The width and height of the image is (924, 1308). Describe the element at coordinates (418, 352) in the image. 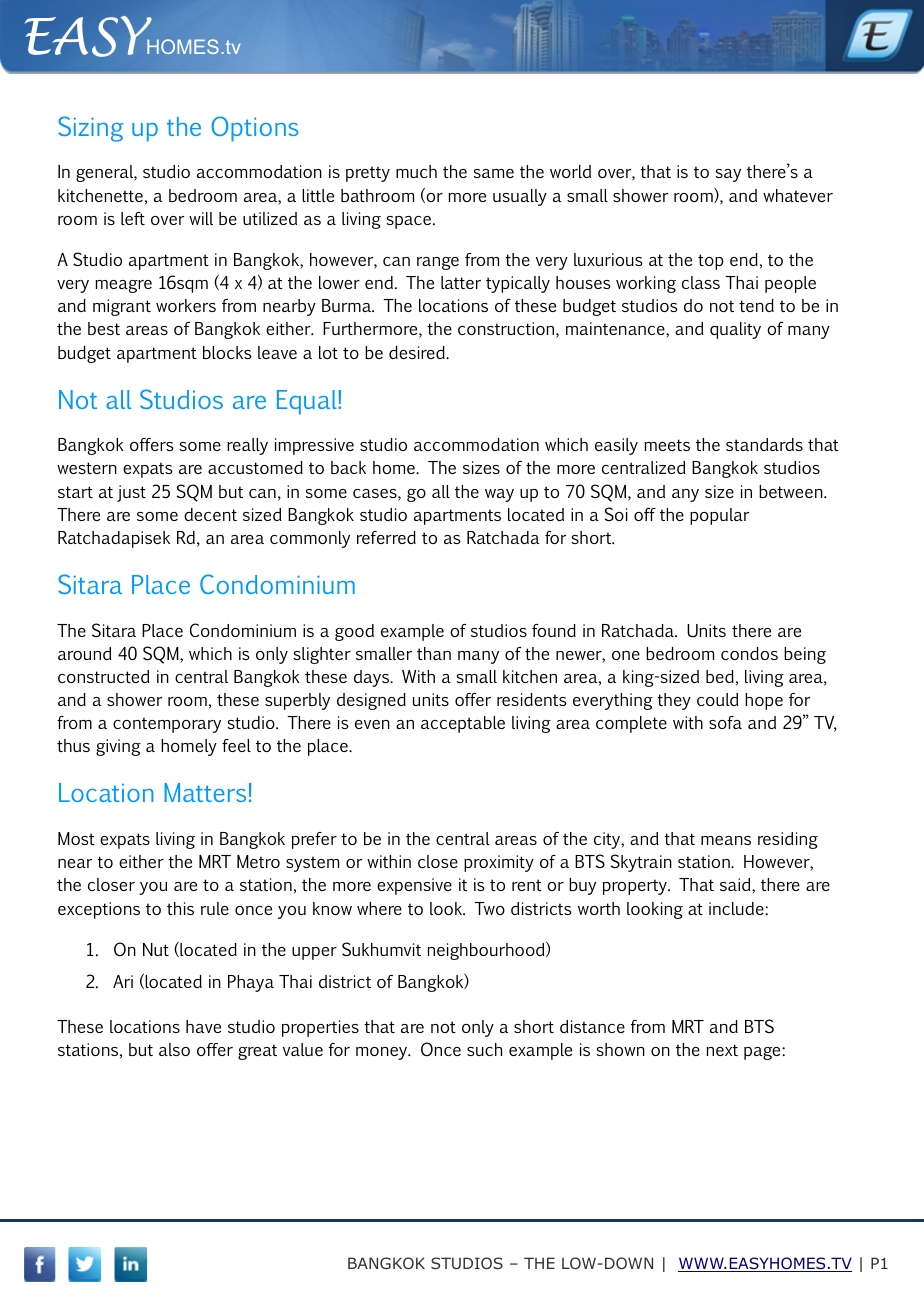

I see `desired` at that location.
